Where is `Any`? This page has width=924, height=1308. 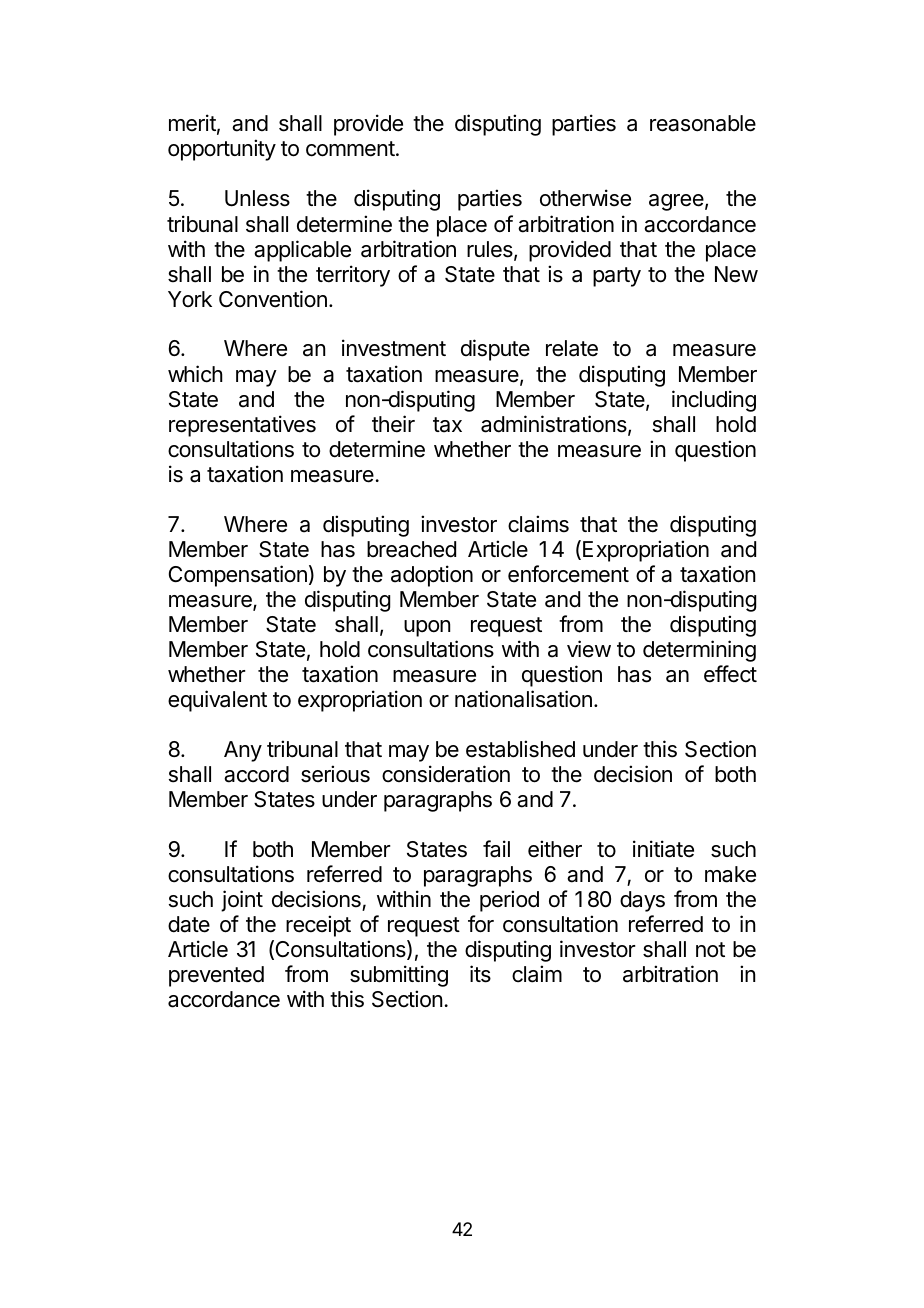 Any is located at coordinates (243, 751).
